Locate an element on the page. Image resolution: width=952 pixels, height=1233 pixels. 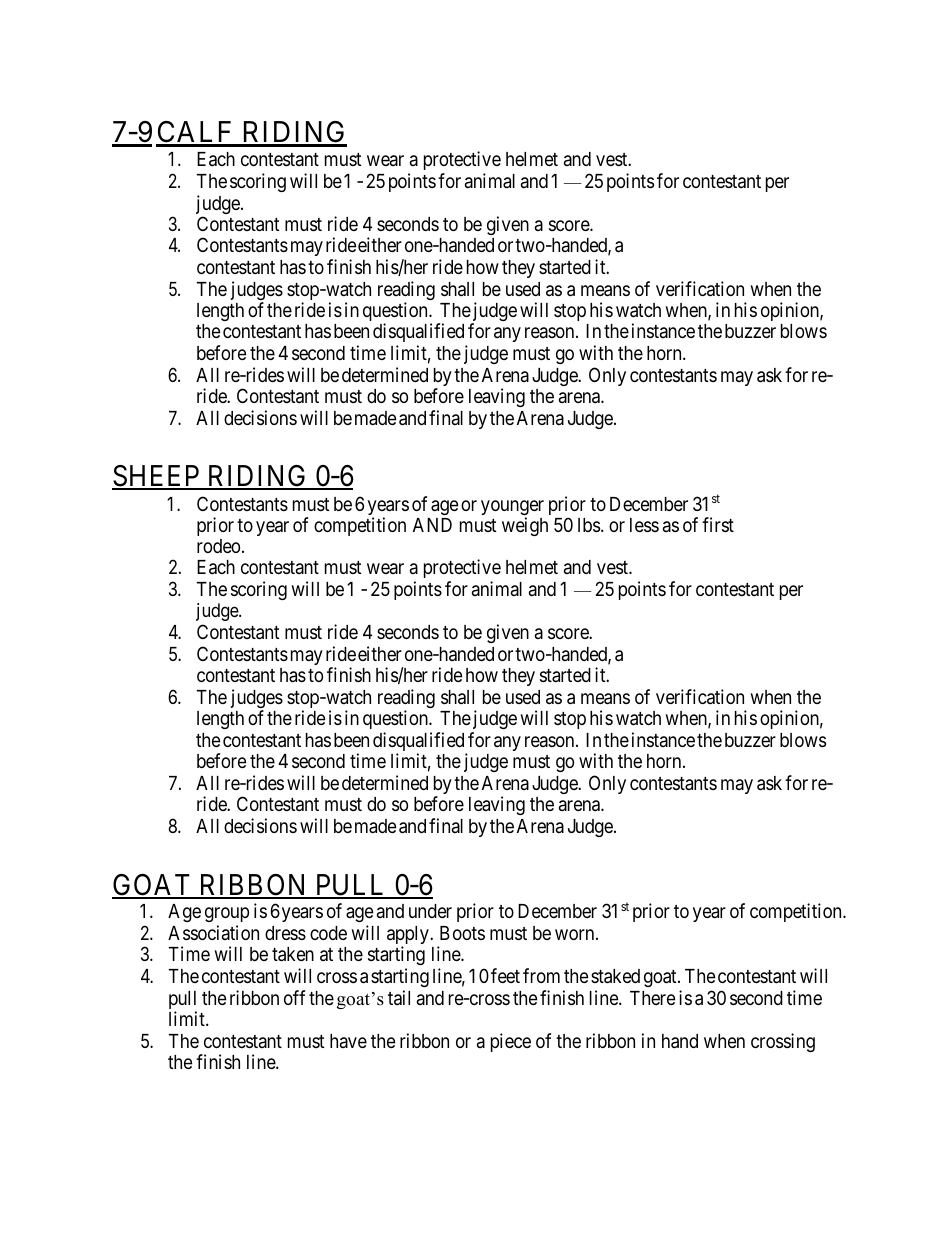
under is located at coordinates (430, 911).
